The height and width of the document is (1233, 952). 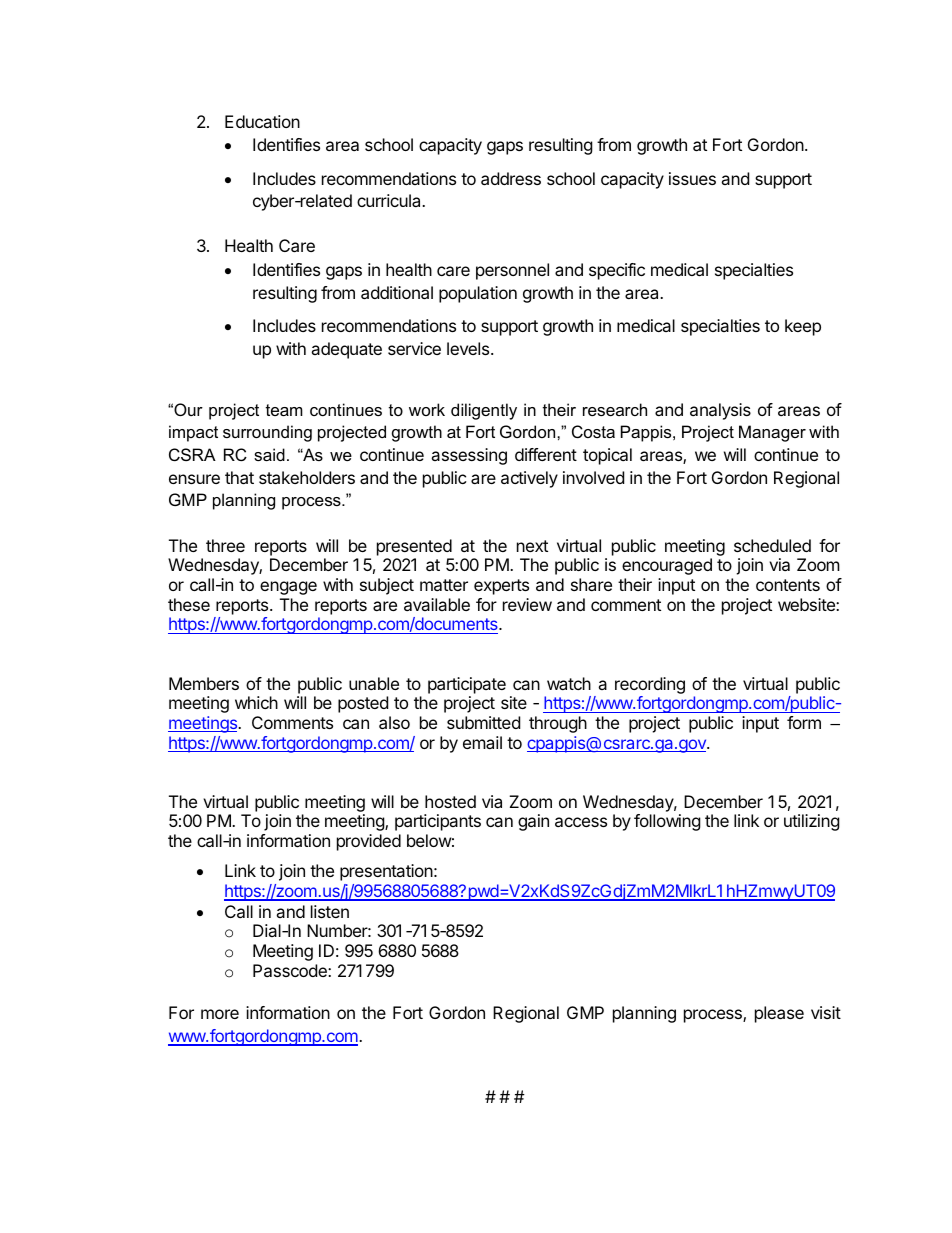 What do you see at coordinates (256, 702) in the document?
I see `which` at bounding box center [256, 702].
